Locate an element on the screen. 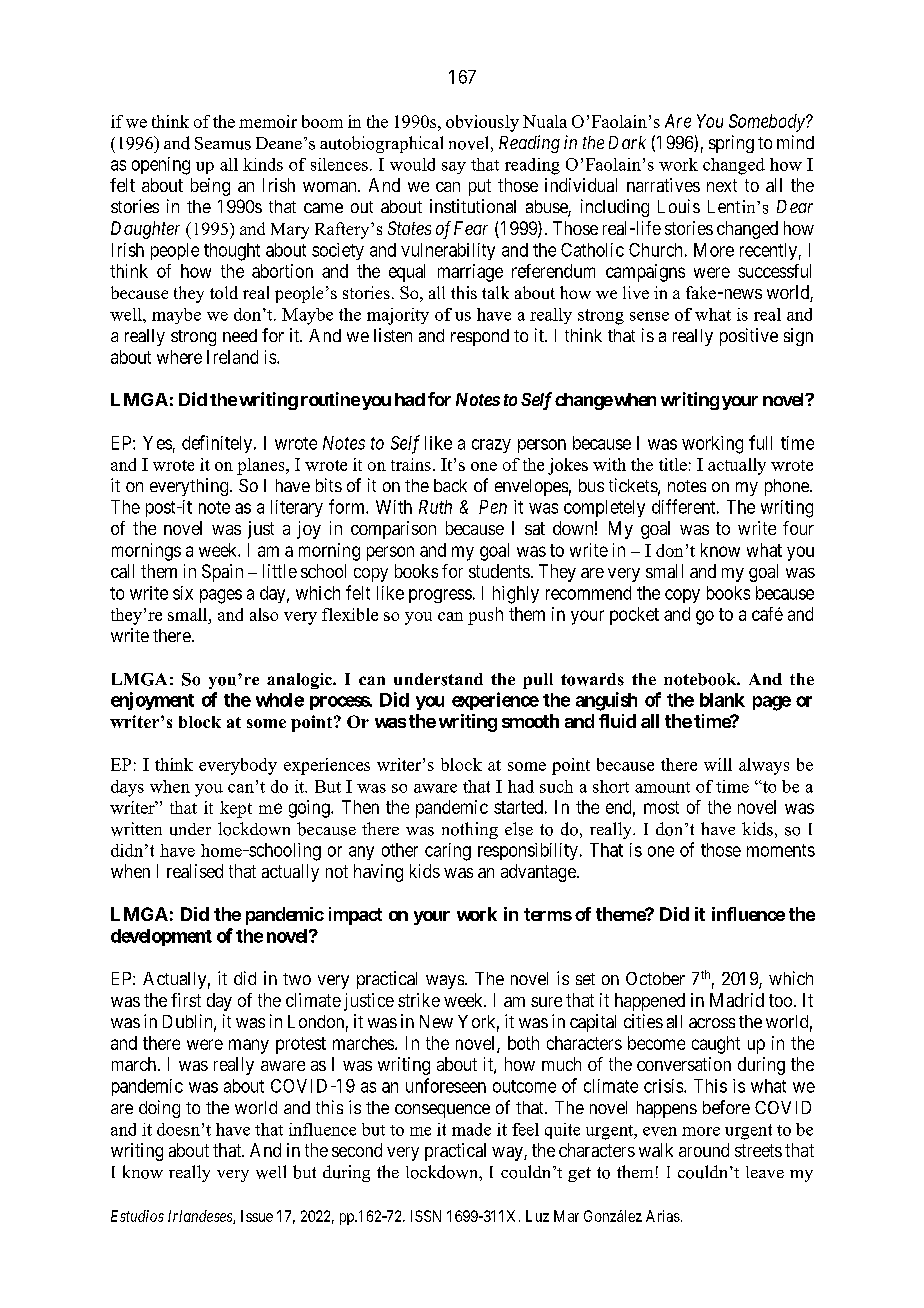  Seamus is located at coordinates (223, 143).
